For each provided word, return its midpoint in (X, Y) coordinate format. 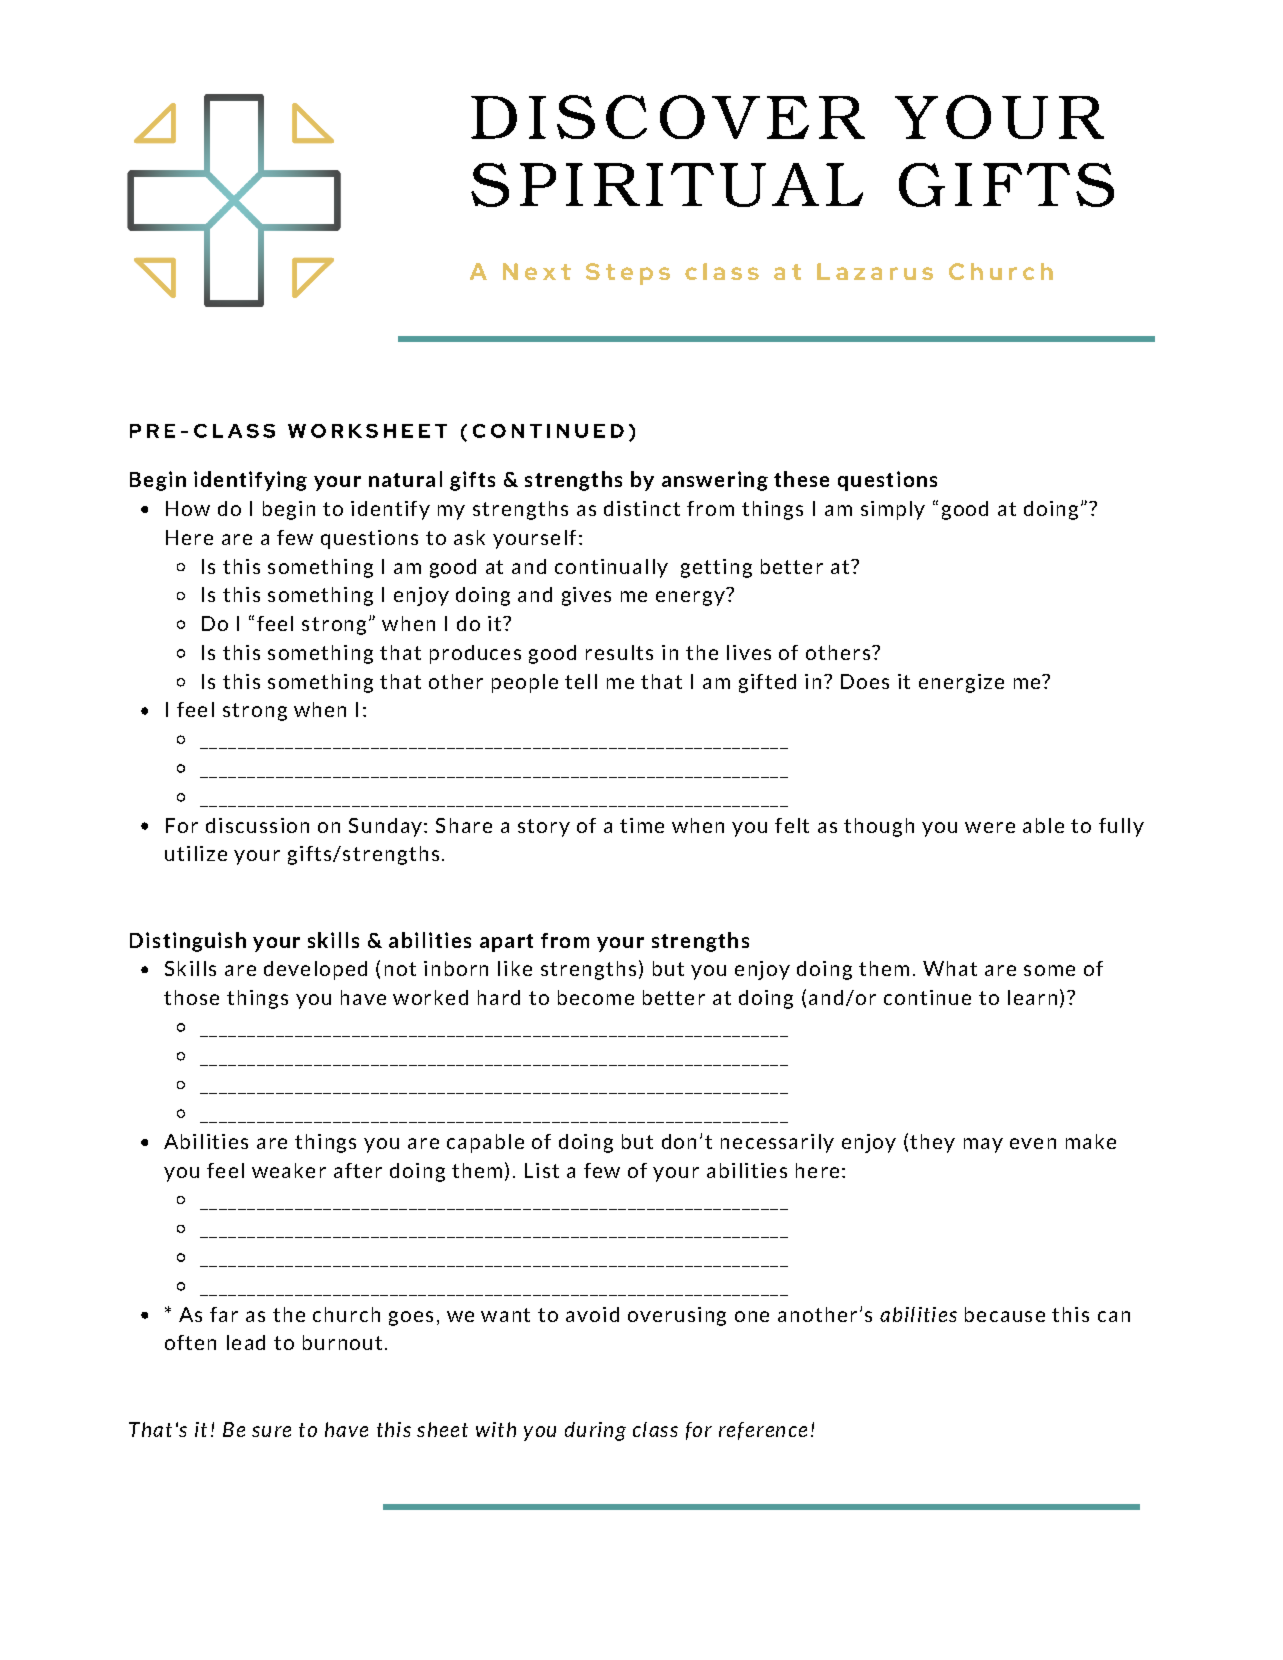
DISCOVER (668, 117)
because (1005, 1314)
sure (271, 1431)
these (801, 479)
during (595, 1431)
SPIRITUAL (667, 185)
